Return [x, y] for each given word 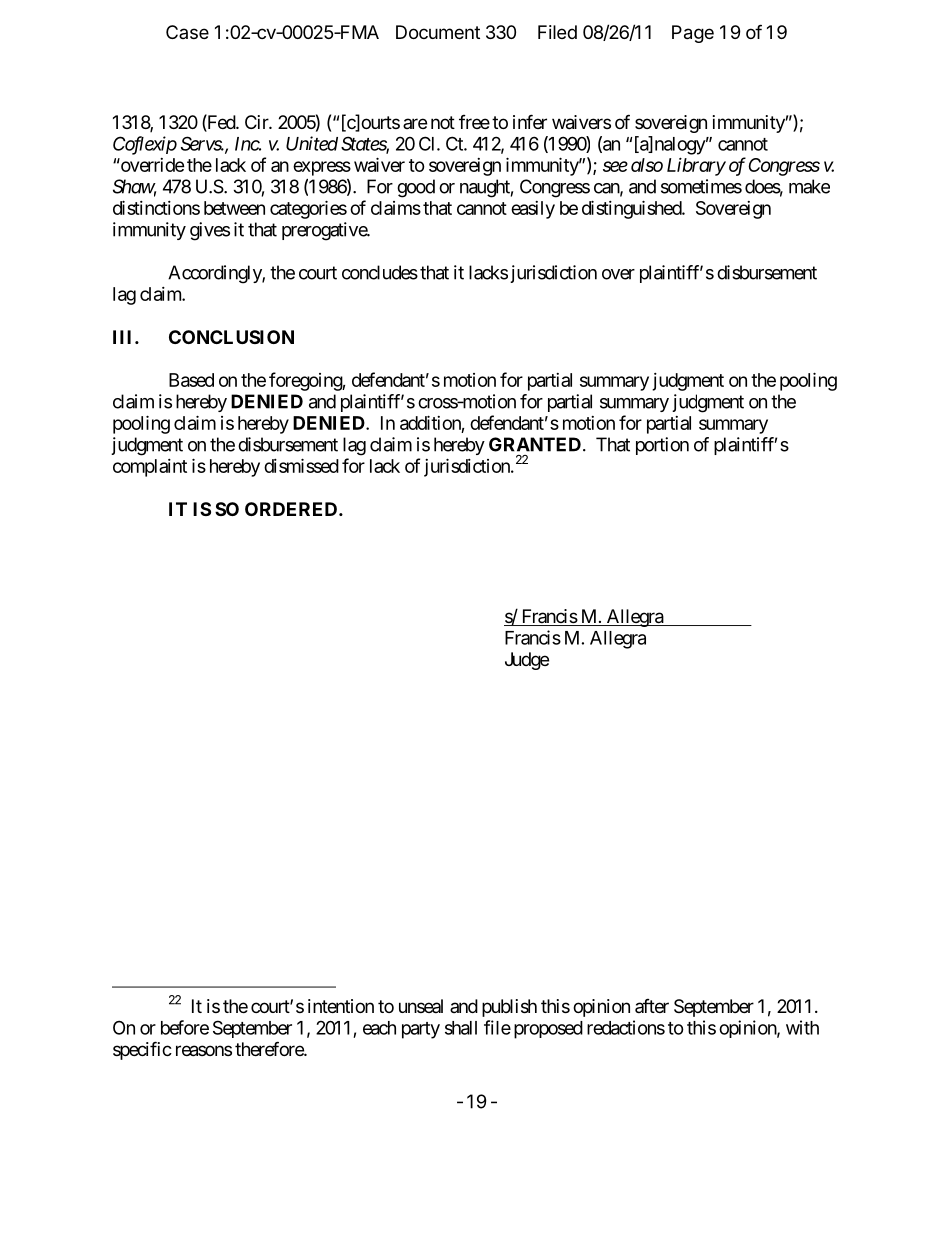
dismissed [301, 465]
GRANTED [535, 444]
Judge [527, 661]
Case [187, 32]
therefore [270, 1048]
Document [438, 32]
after [652, 1006]
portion [662, 446]
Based [191, 380]
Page [693, 34]
